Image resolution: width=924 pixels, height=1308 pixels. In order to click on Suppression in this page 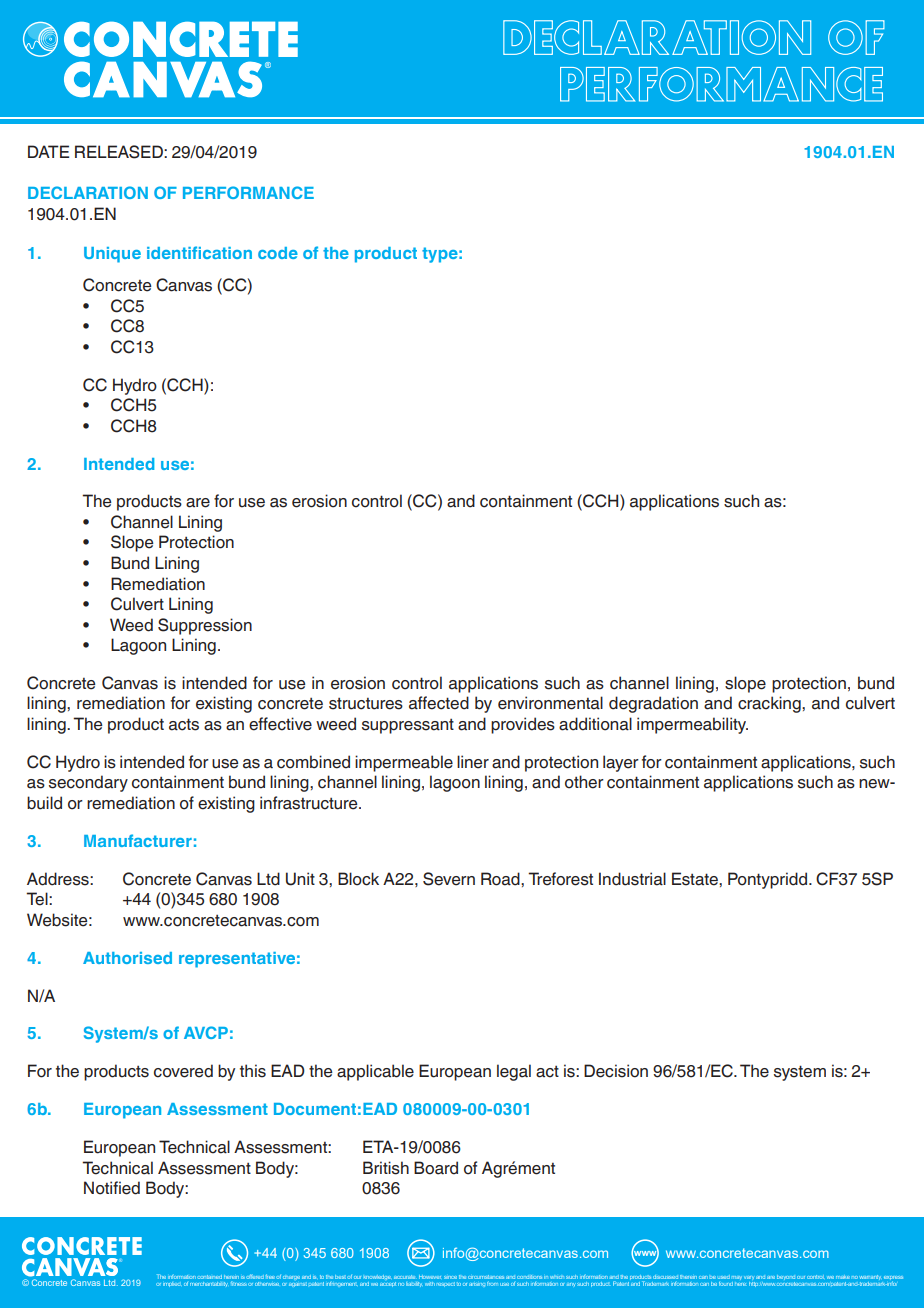, I will do `click(205, 626)`.
